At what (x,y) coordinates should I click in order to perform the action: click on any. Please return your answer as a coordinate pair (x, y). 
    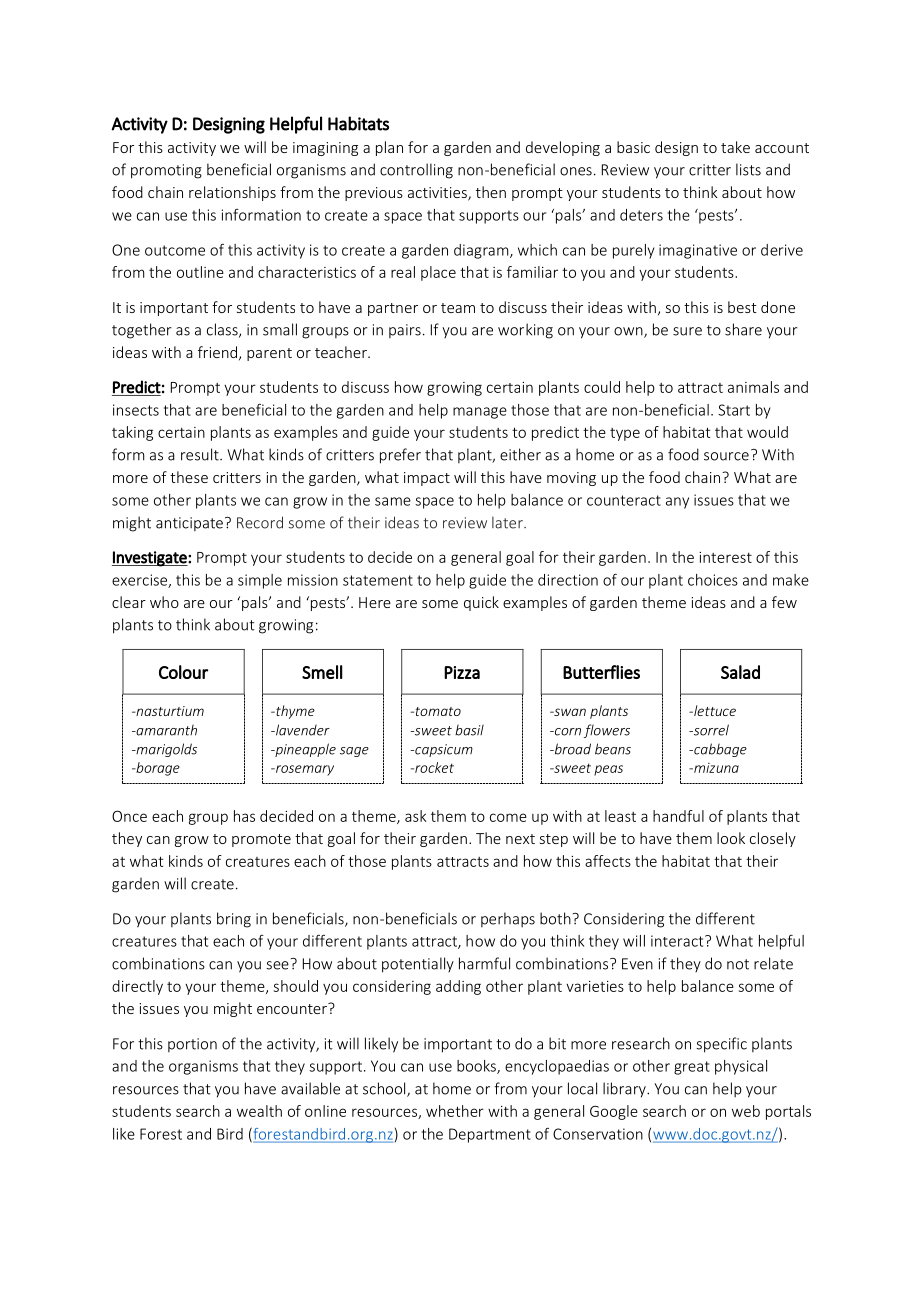
    Looking at the image, I should click on (677, 503).
